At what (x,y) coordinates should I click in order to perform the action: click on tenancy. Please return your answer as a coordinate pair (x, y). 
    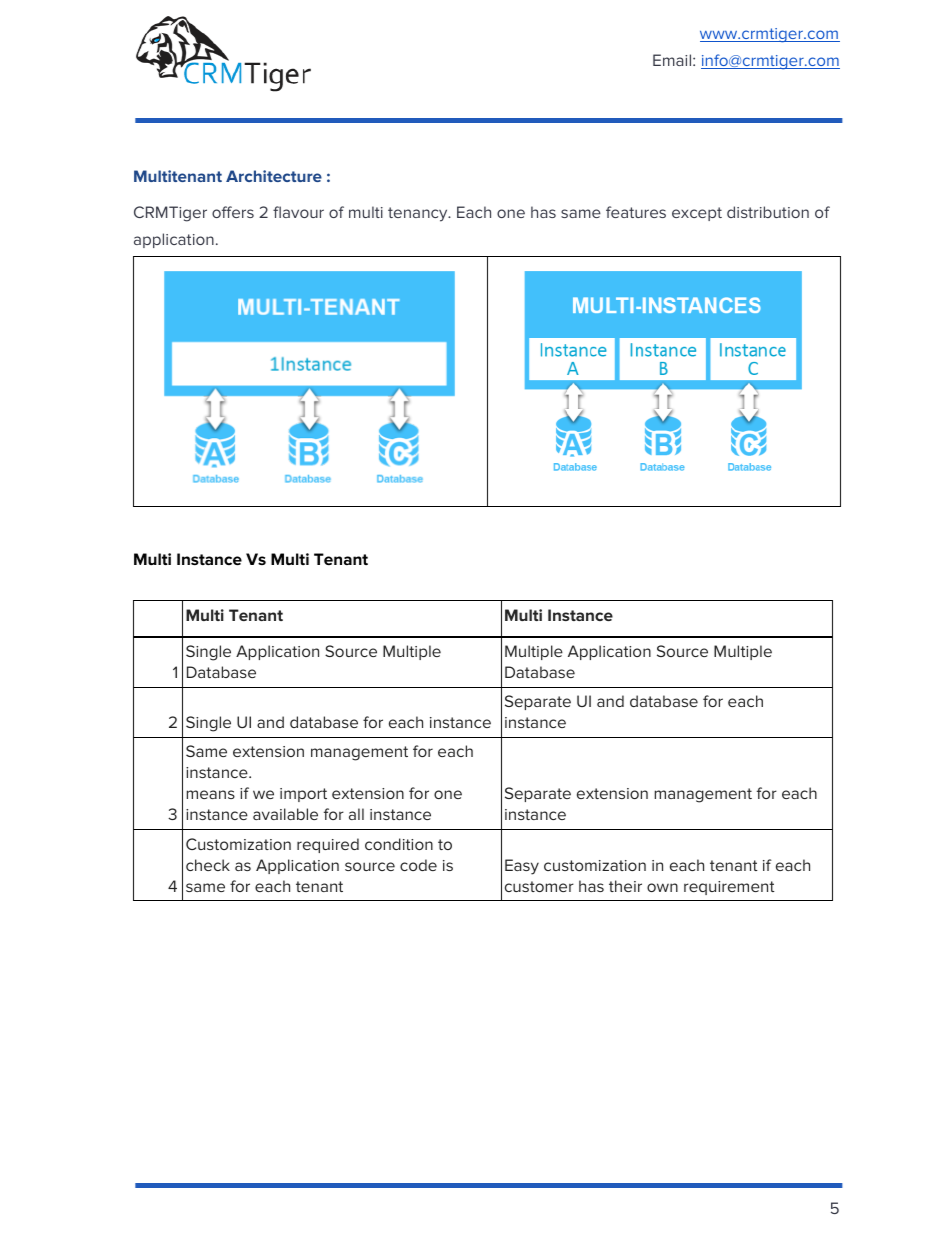
    Looking at the image, I should click on (419, 214).
